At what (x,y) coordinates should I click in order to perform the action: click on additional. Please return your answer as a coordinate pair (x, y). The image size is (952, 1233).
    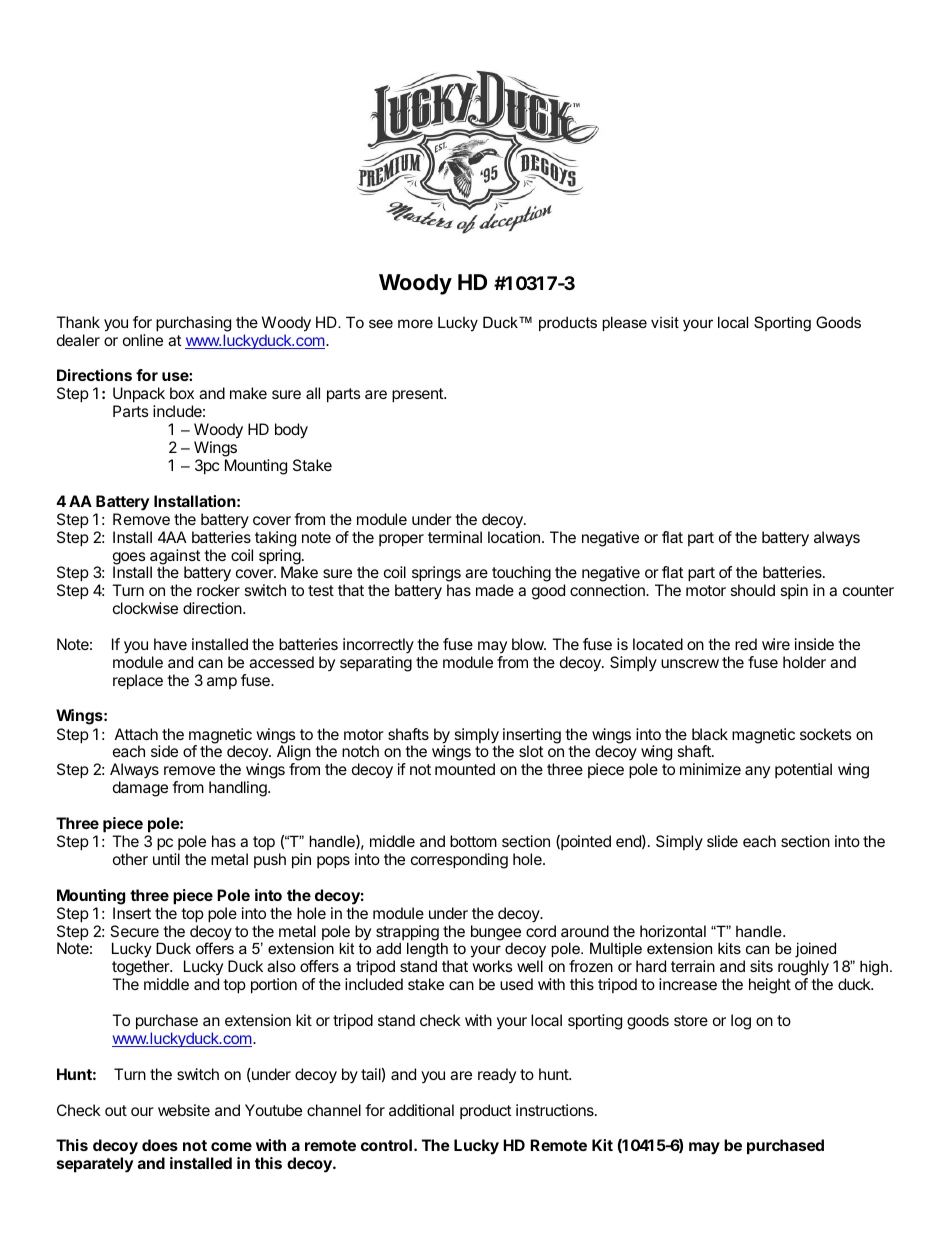
    Looking at the image, I should click on (421, 1110).
